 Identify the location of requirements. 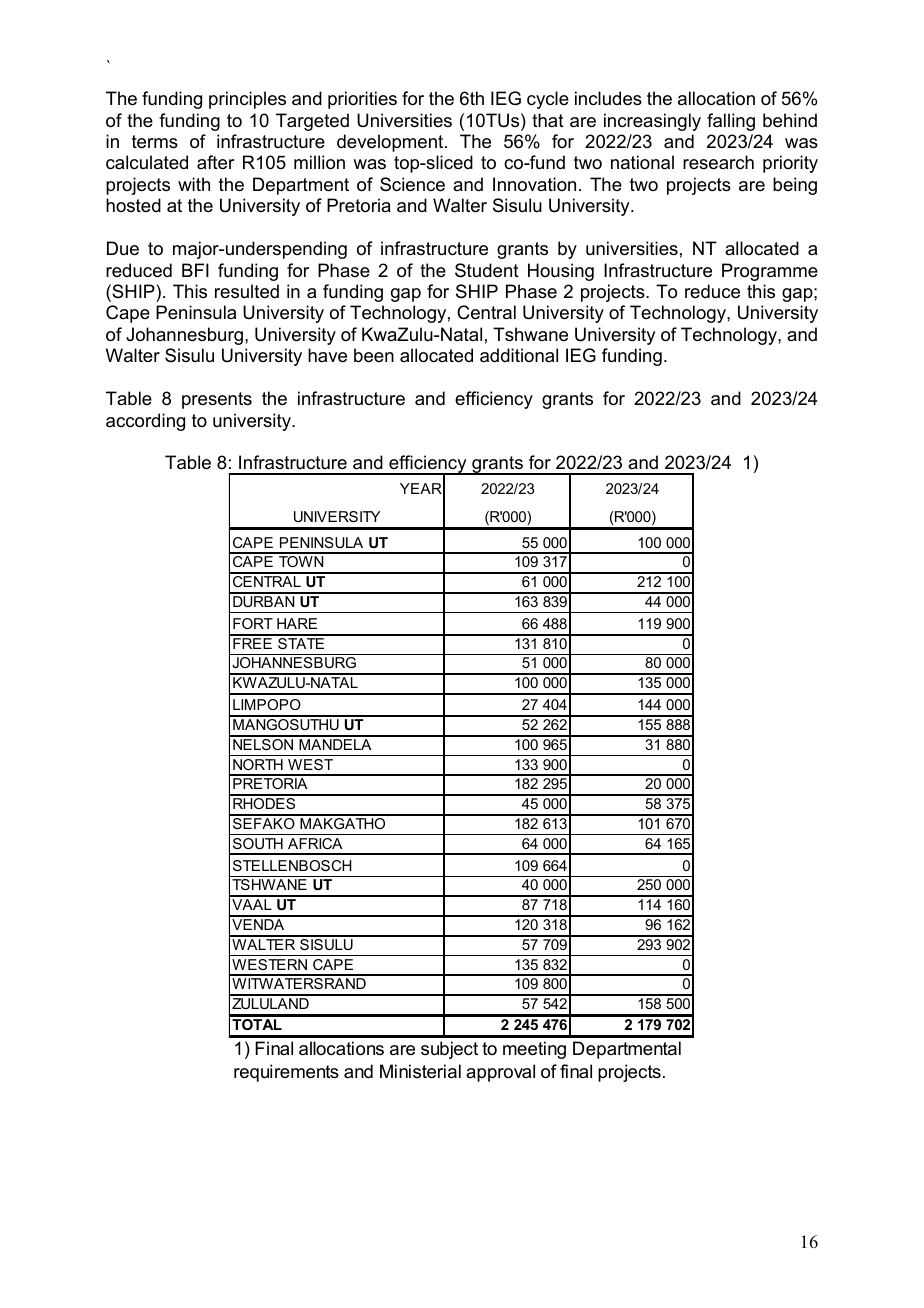
(286, 1073).
